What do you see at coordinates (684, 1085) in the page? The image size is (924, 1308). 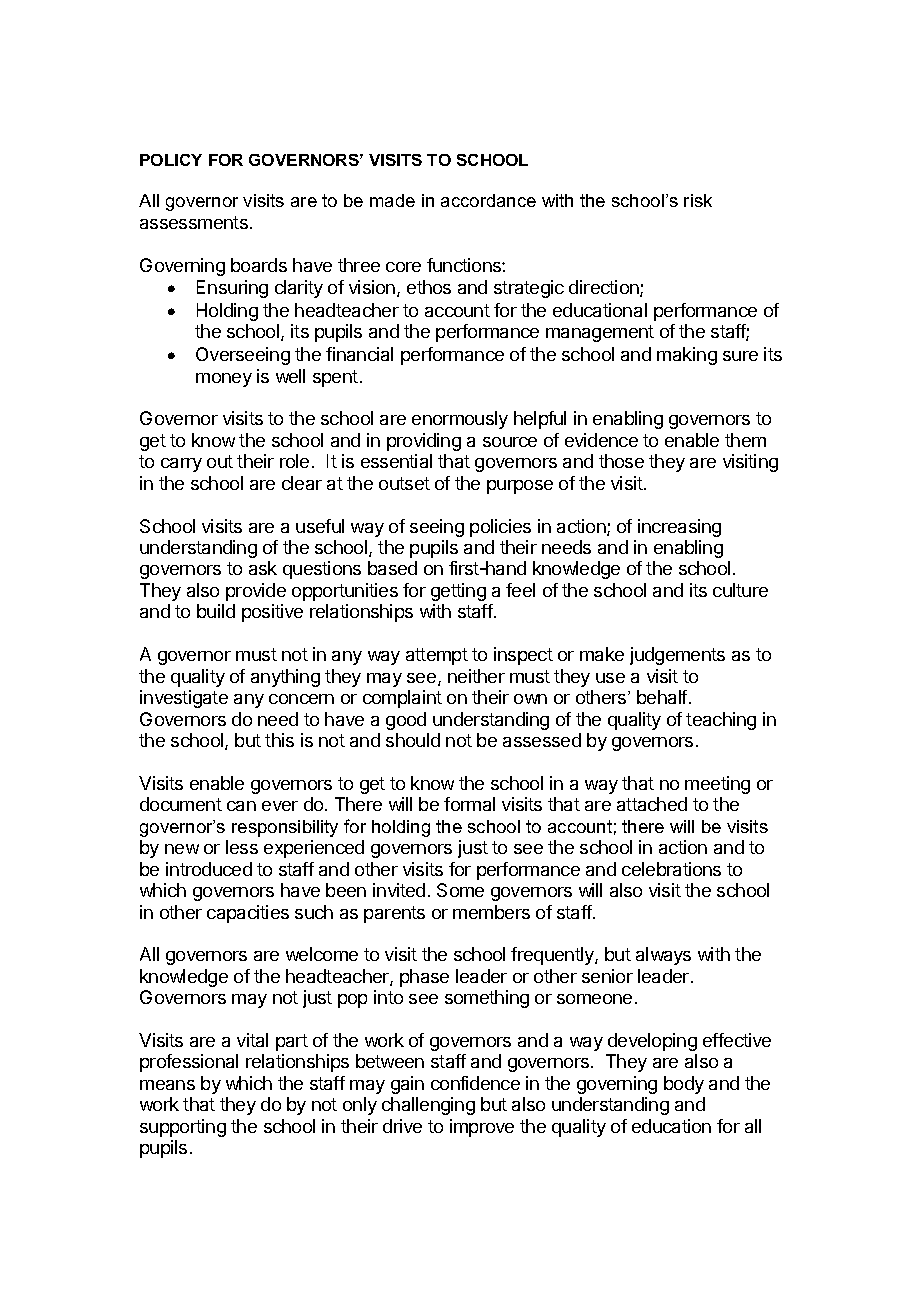 I see `body` at bounding box center [684, 1085].
